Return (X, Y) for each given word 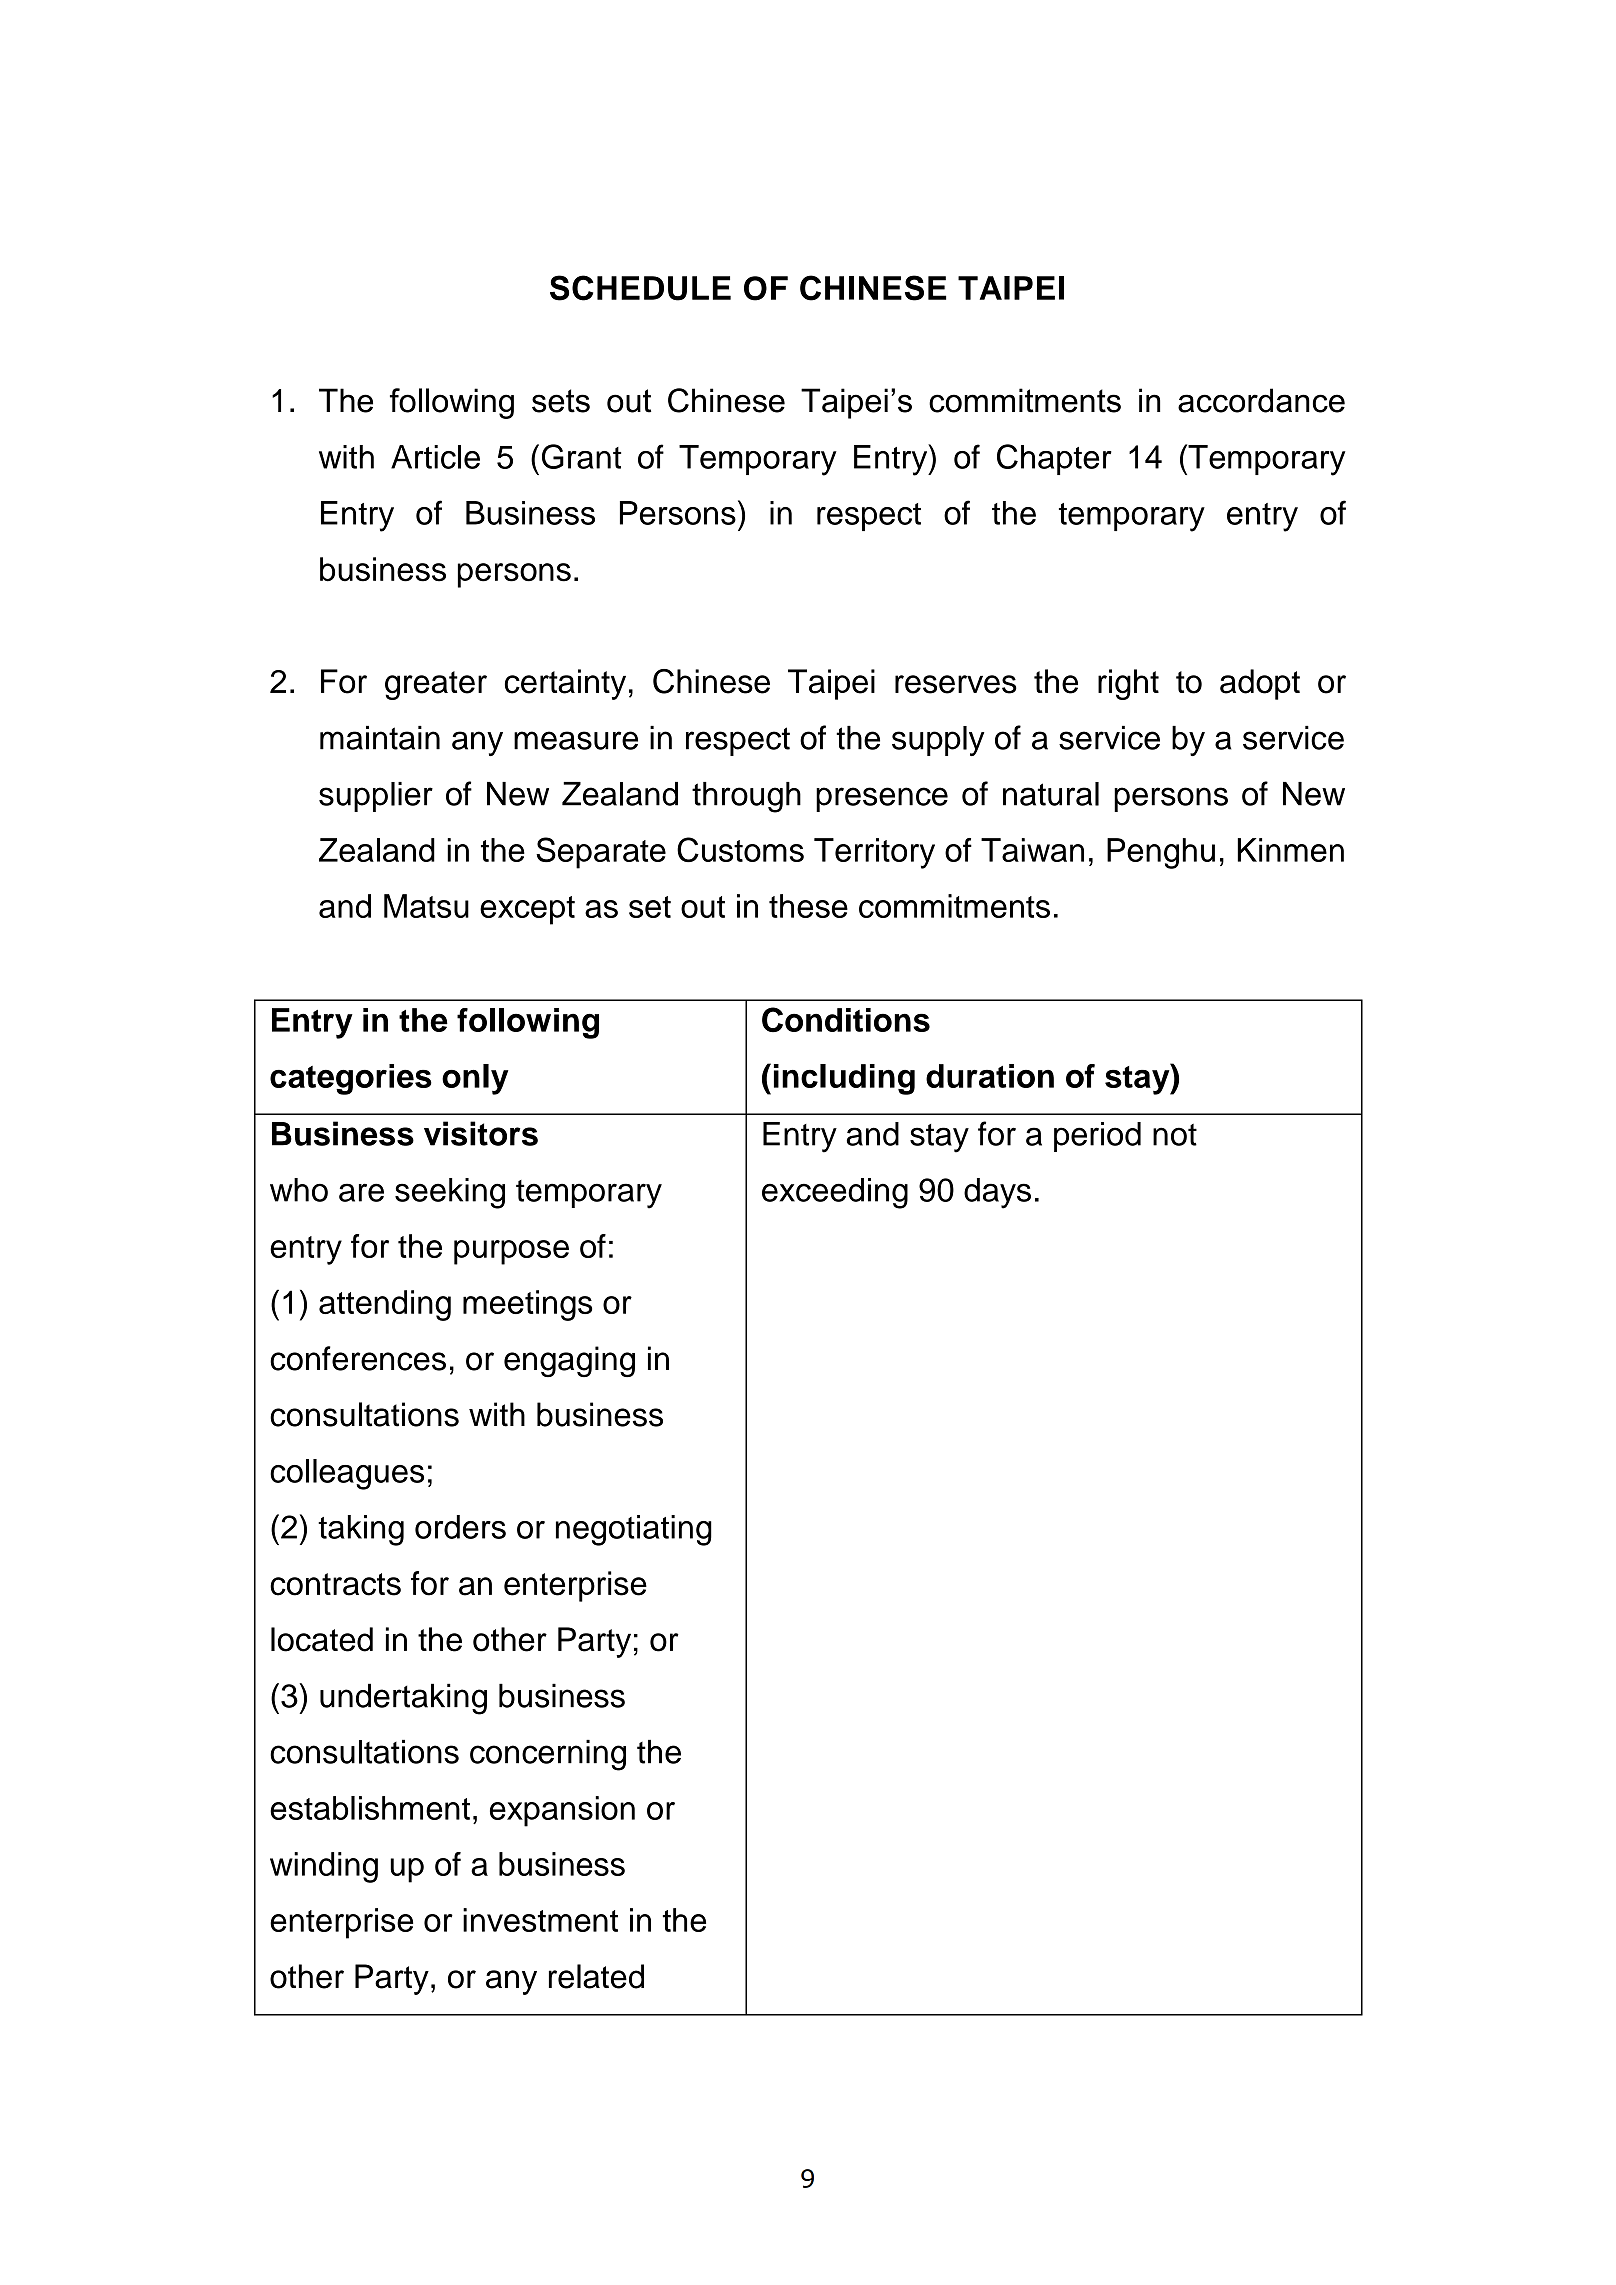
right (1128, 684)
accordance (1261, 400)
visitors (481, 1133)
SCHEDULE (640, 288)
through (746, 797)
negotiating (634, 1530)
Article (435, 457)
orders (460, 1527)
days (997, 1193)
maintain (380, 738)
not (1175, 1135)
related (596, 1976)
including (844, 1079)
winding (324, 1867)
